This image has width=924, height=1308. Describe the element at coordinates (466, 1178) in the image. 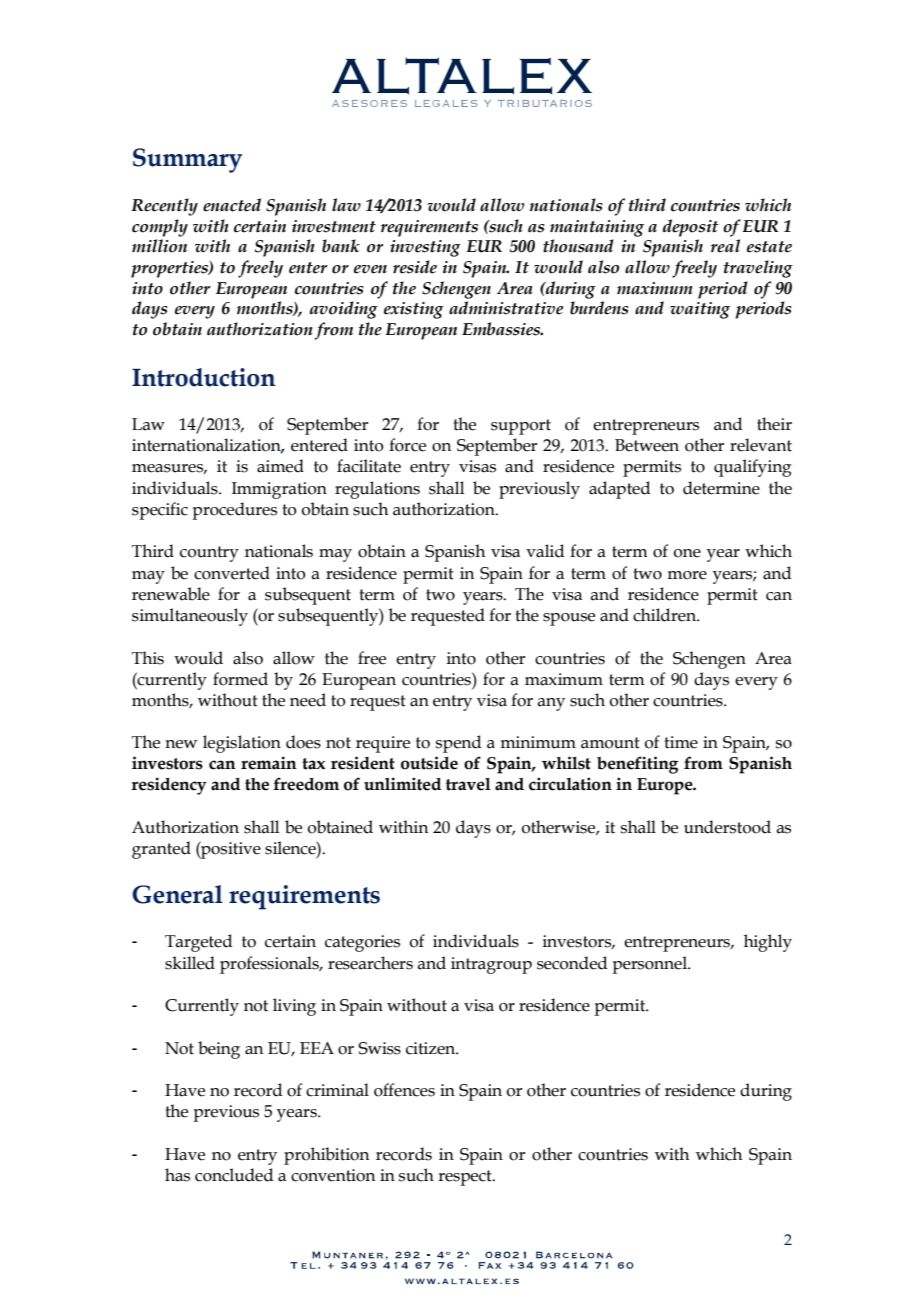

I see `respect` at that location.
